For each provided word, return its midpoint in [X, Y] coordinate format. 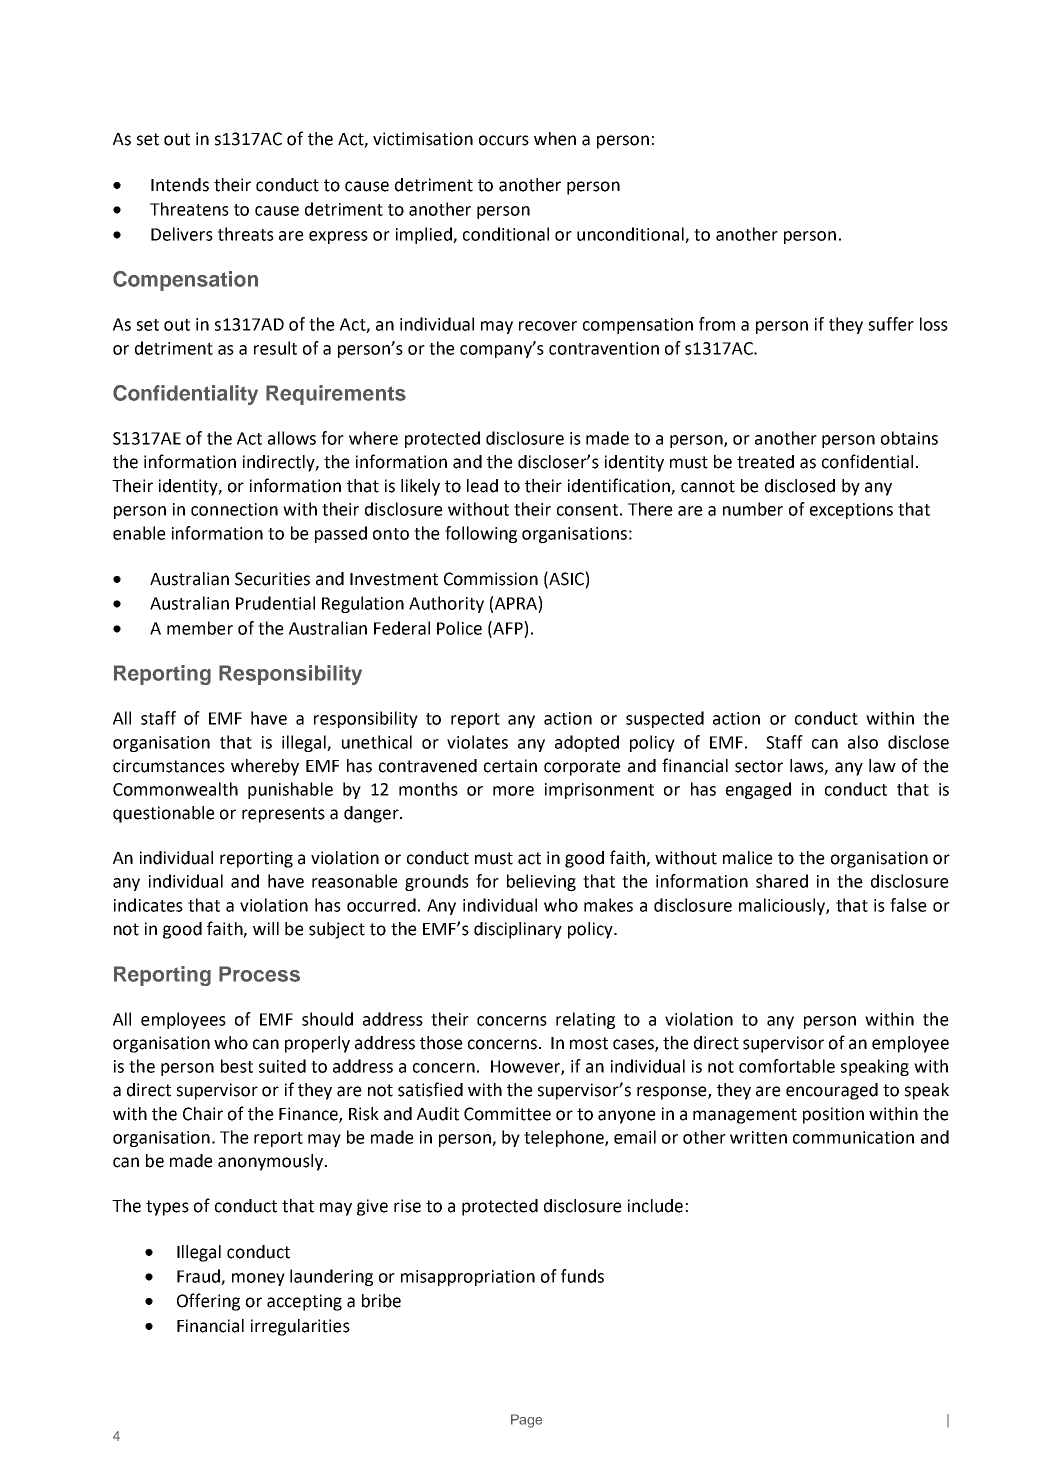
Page [526, 1421]
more [513, 791]
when [555, 139]
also [863, 742]
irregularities [300, 1327]
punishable [290, 790]
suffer [891, 324]
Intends [180, 185]
